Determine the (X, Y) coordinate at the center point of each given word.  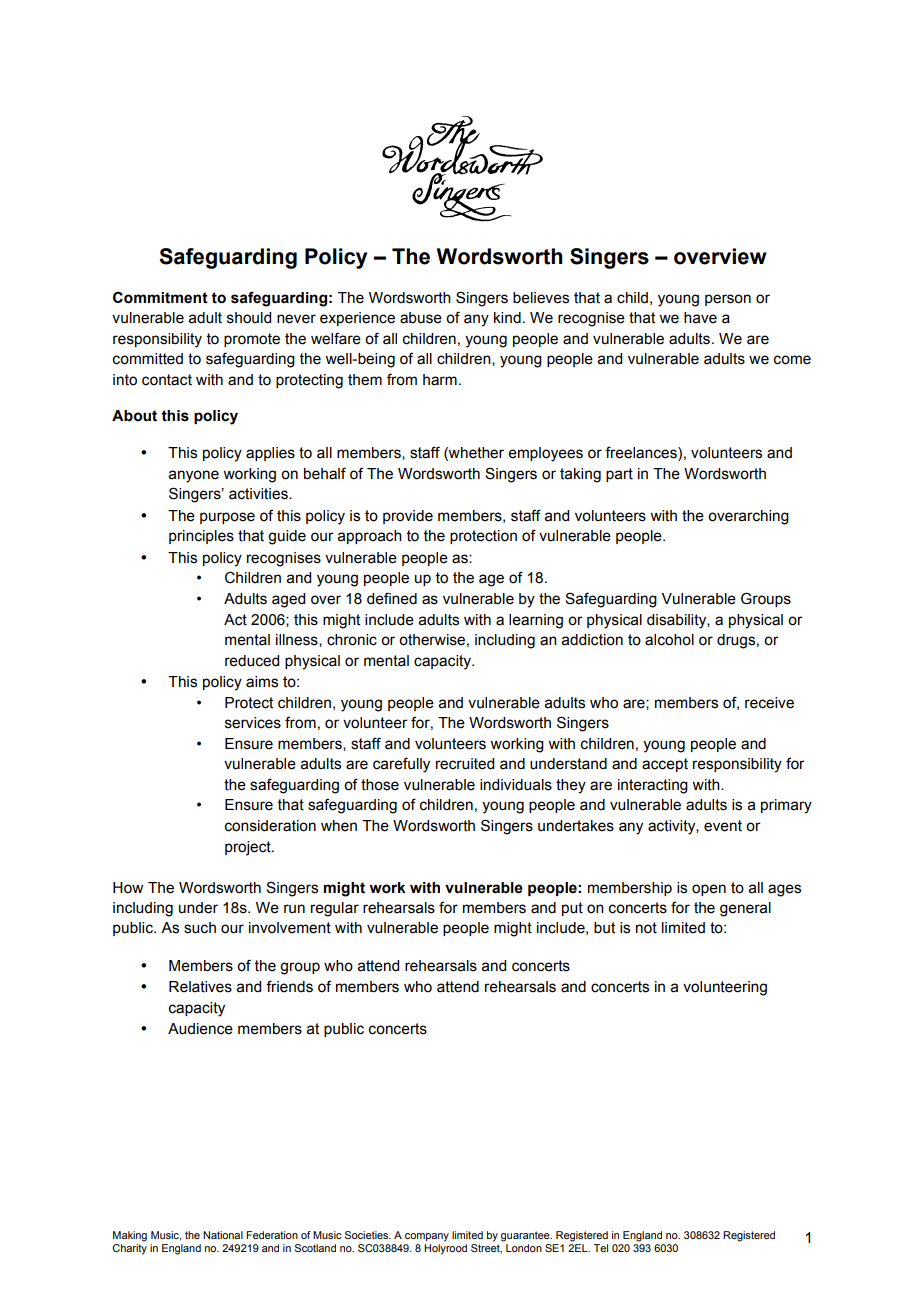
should (249, 318)
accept (665, 765)
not (646, 928)
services (253, 723)
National (223, 1235)
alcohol (669, 640)
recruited (465, 764)
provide (408, 517)
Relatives (200, 987)
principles (201, 537)
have (700, 318)
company (427, 1237)
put (572, 909)
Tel (601, 1248)
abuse (421, 318)
